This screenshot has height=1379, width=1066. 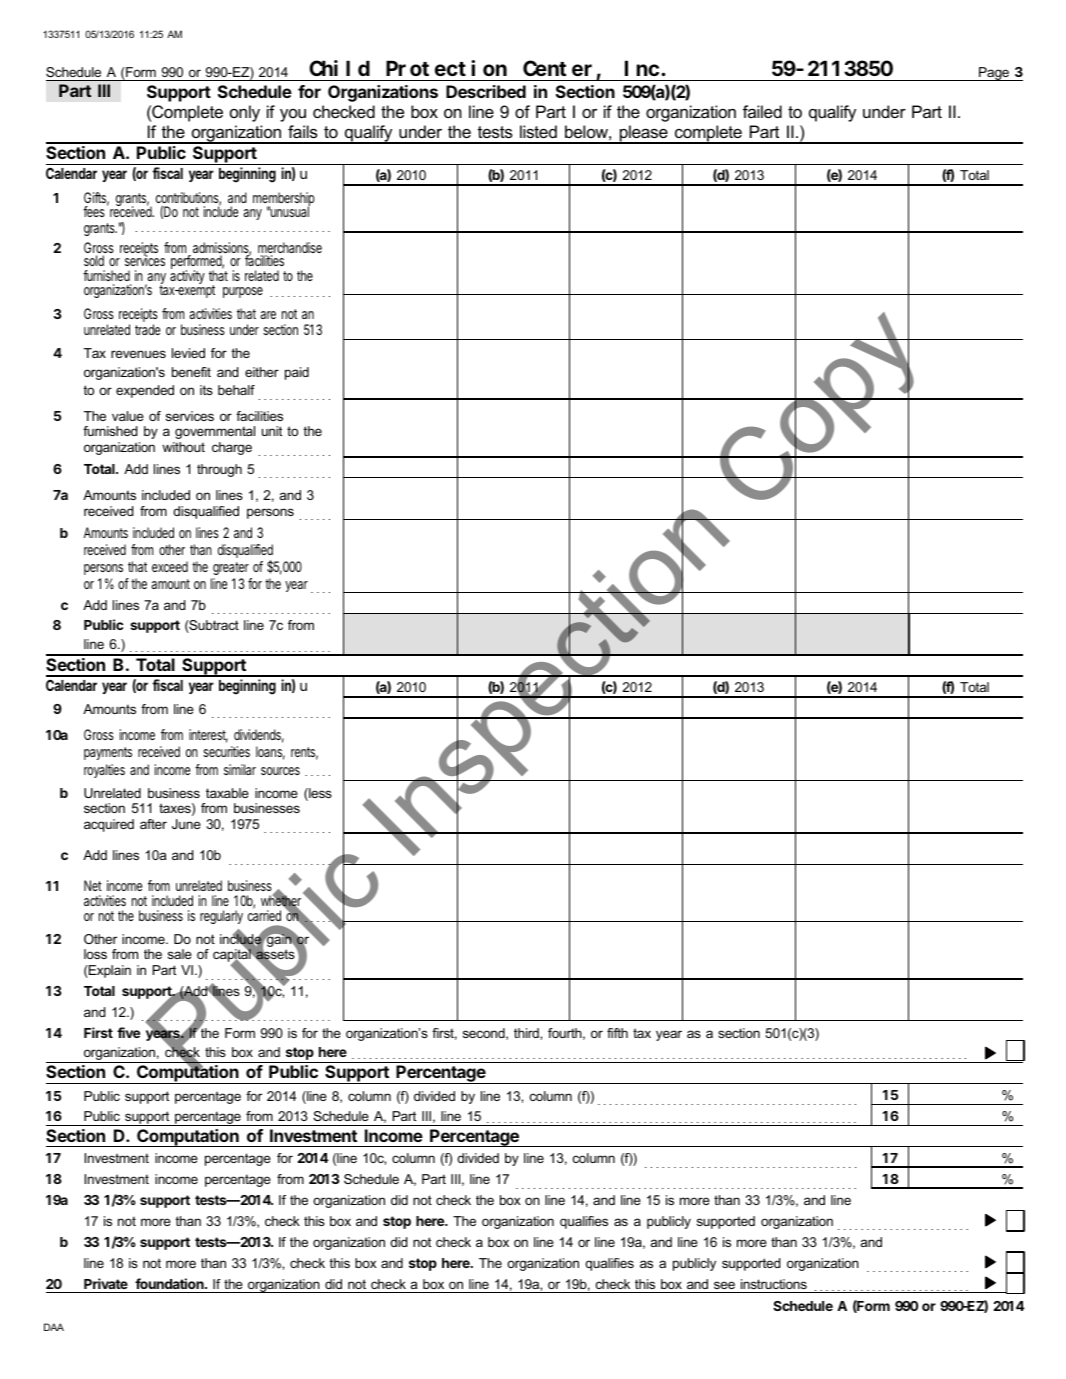 I want to click on through, so click(x=219, y=470).
